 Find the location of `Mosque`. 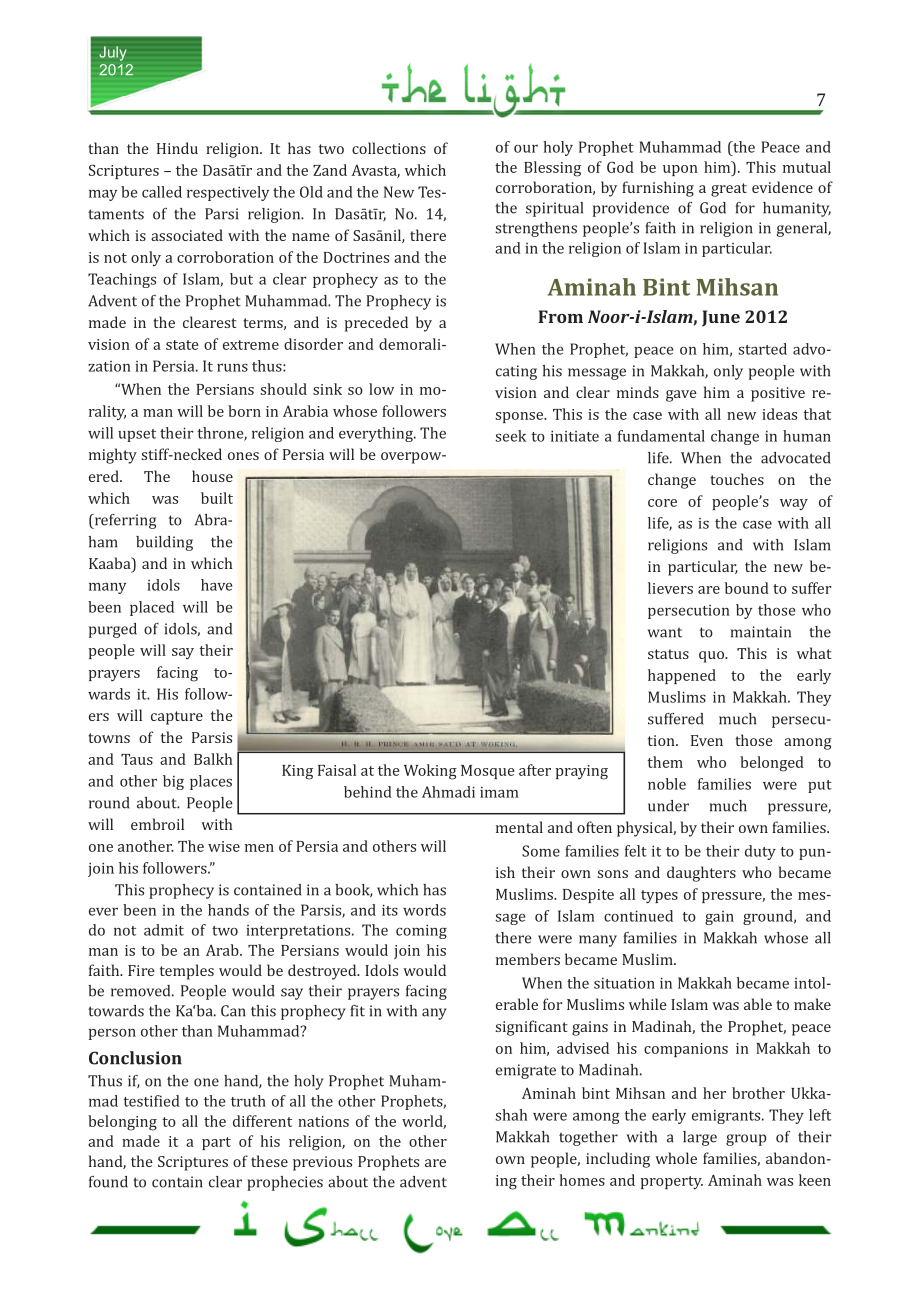

Mosque is located at coordinates (488, 772).
